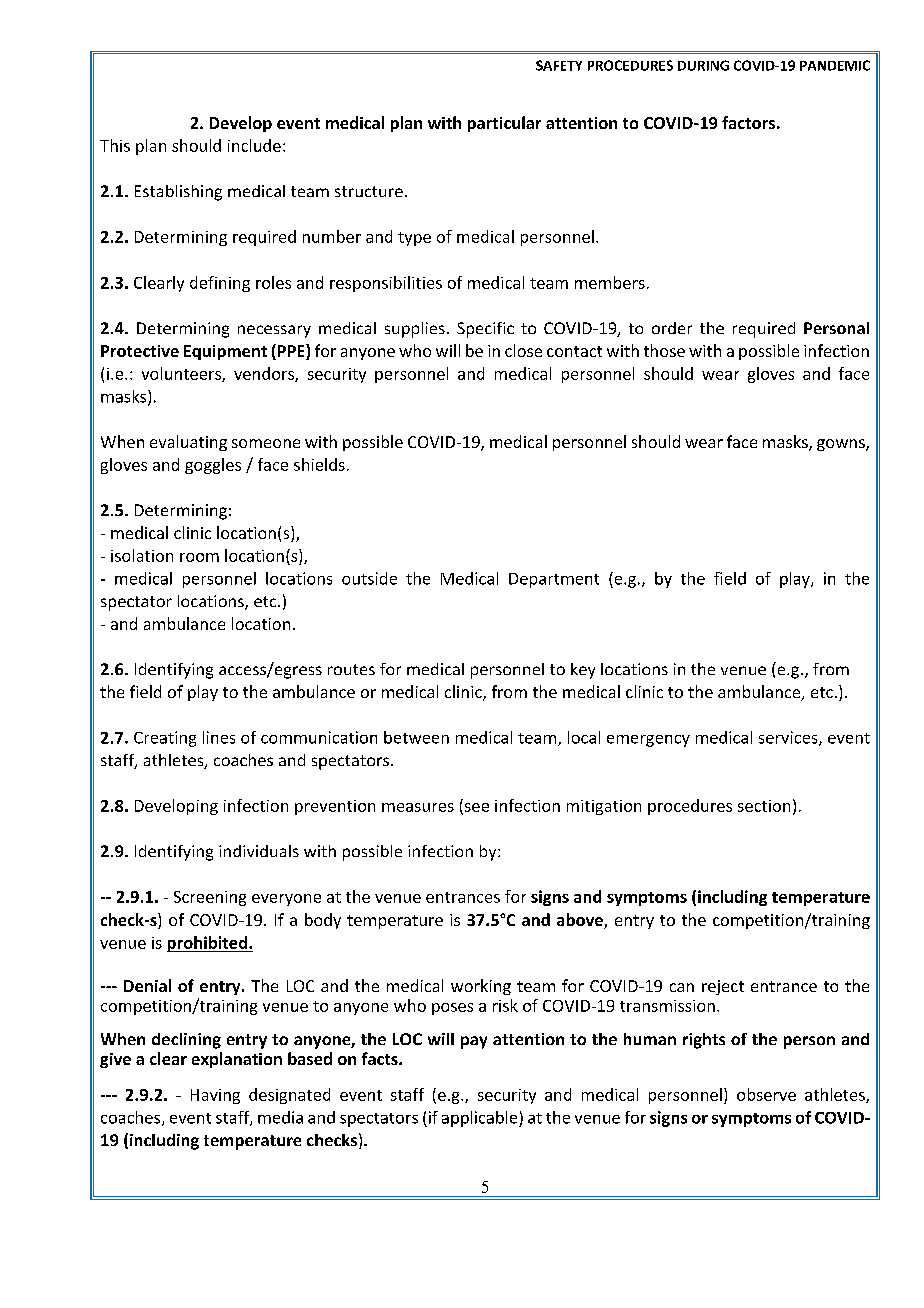  Describe the element at coordinates (210, 898) in the image. I see `Screening` at that location.
